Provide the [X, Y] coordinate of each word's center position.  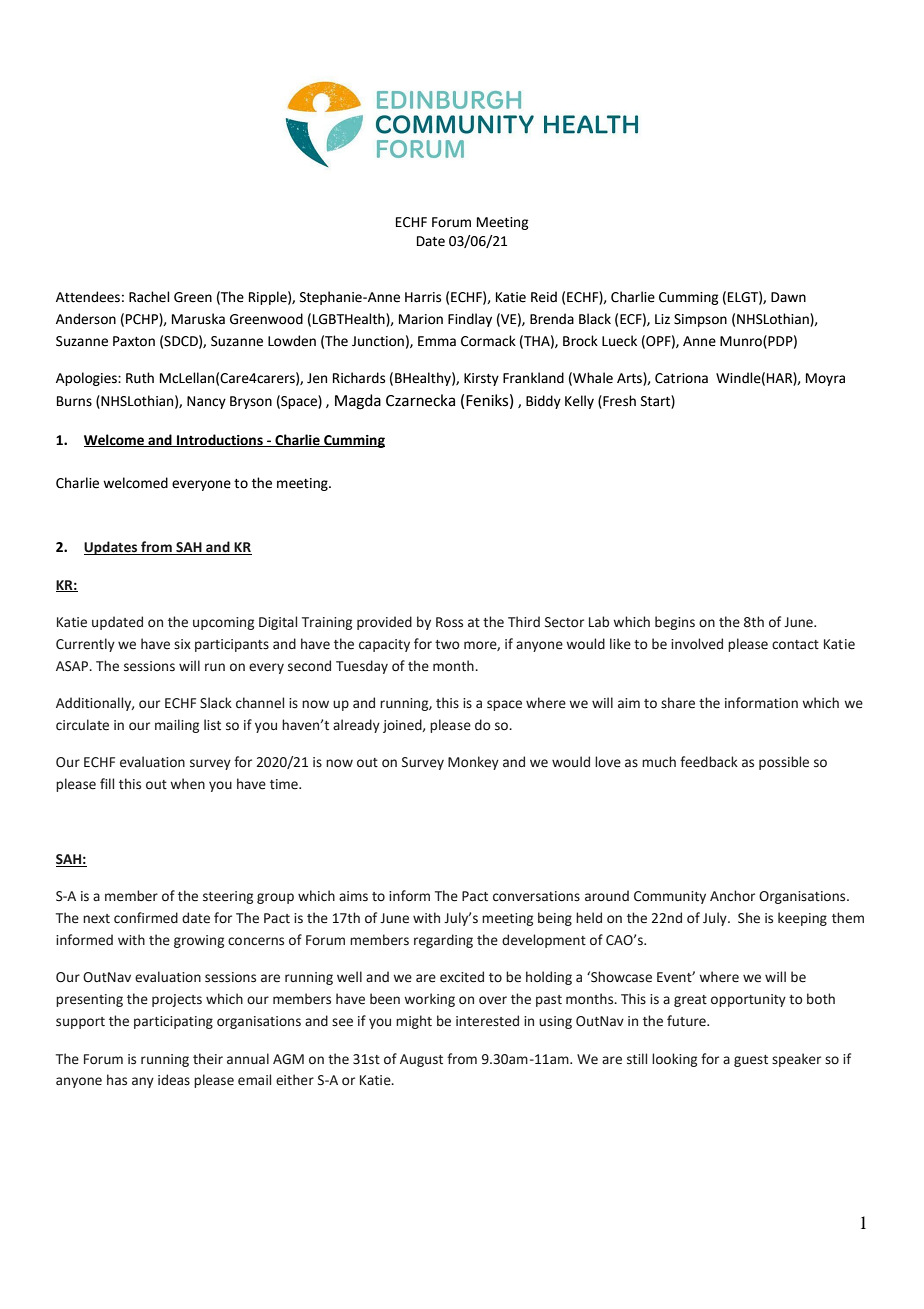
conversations [536, 896]
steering [228, 897]
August [421, 1060]
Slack [216, 703]
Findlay [470, 320]
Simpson [700, 320]
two [447, 645]
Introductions [220, 440]
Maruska [198, 319]
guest [751, 1061]
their [208, 1059]
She [749, 918]
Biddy [543, 402]
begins [675, 623]
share [678, 703]
